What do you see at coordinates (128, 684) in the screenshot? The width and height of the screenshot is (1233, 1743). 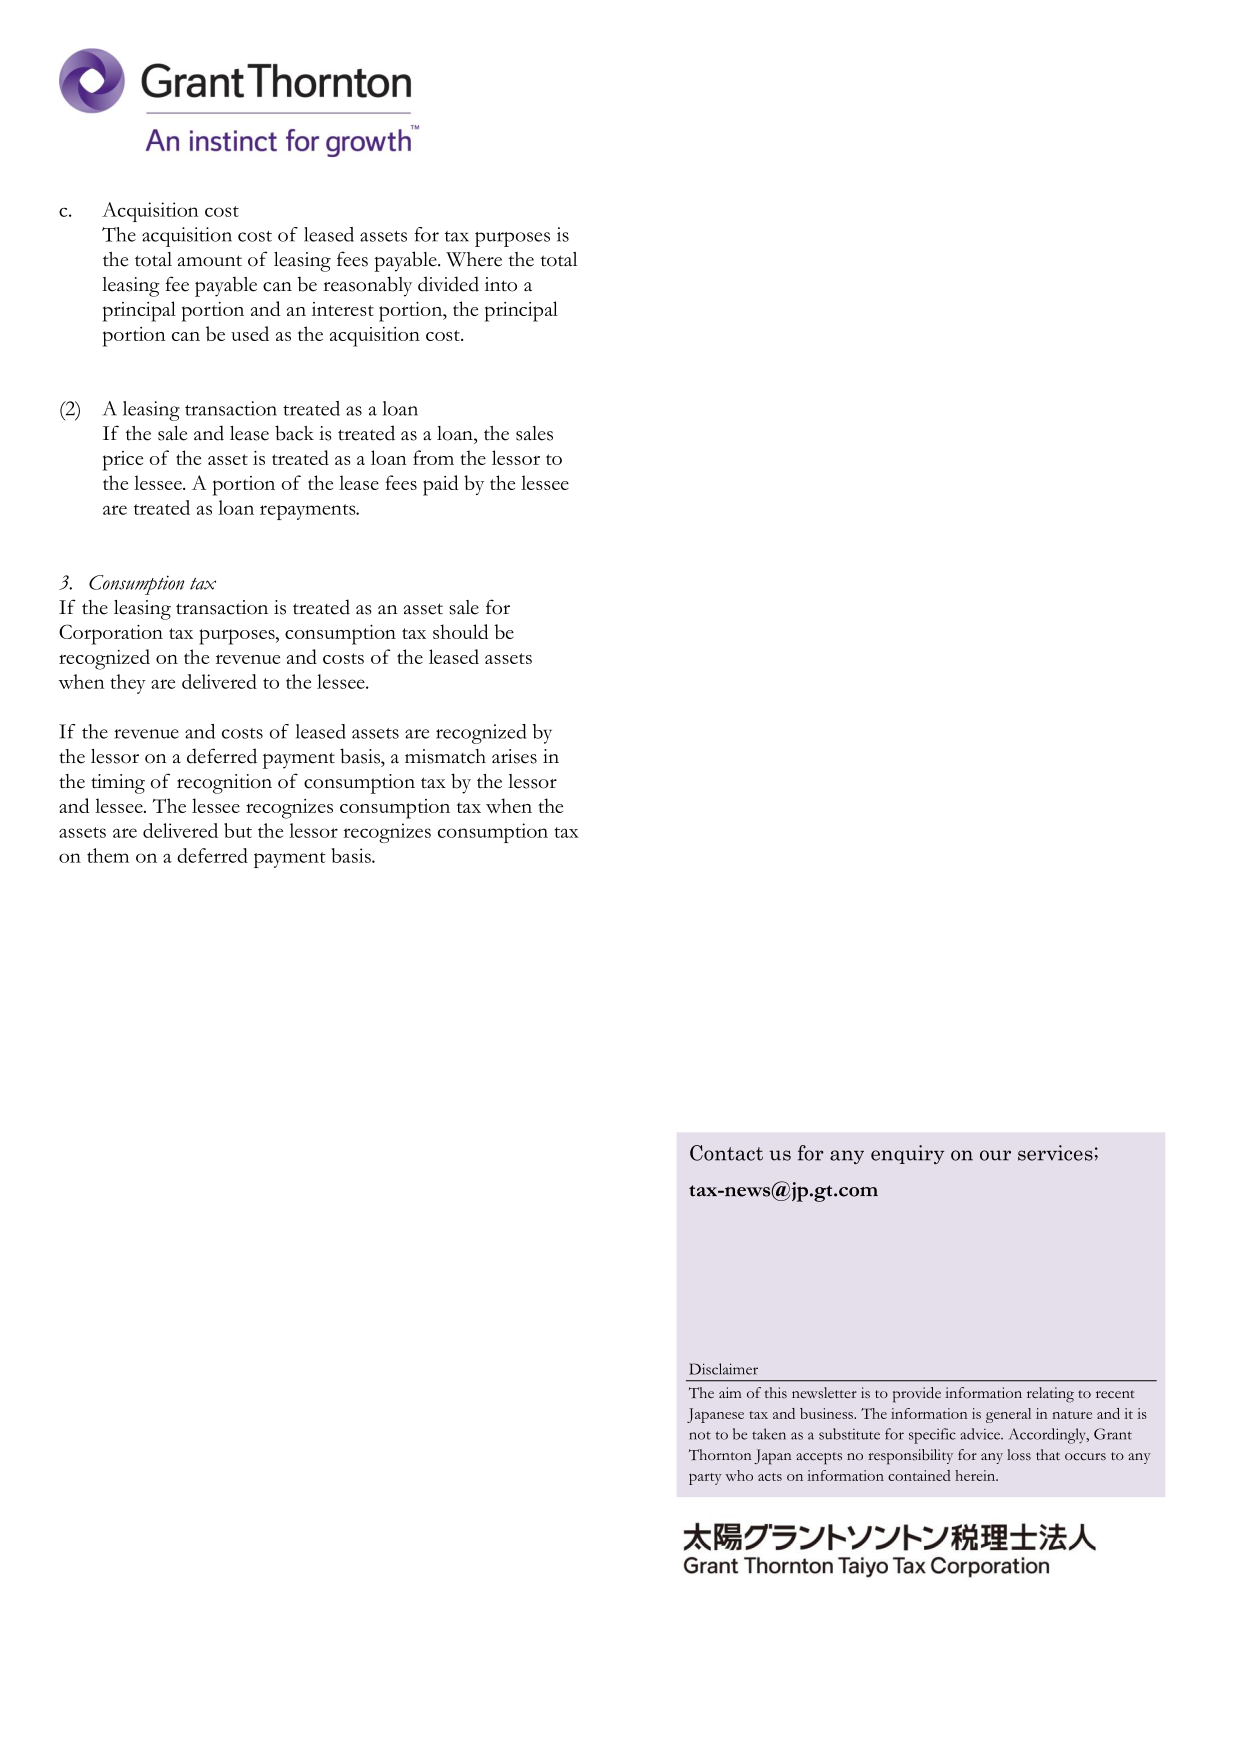 I see `they` at bounding box center [128, 684].
